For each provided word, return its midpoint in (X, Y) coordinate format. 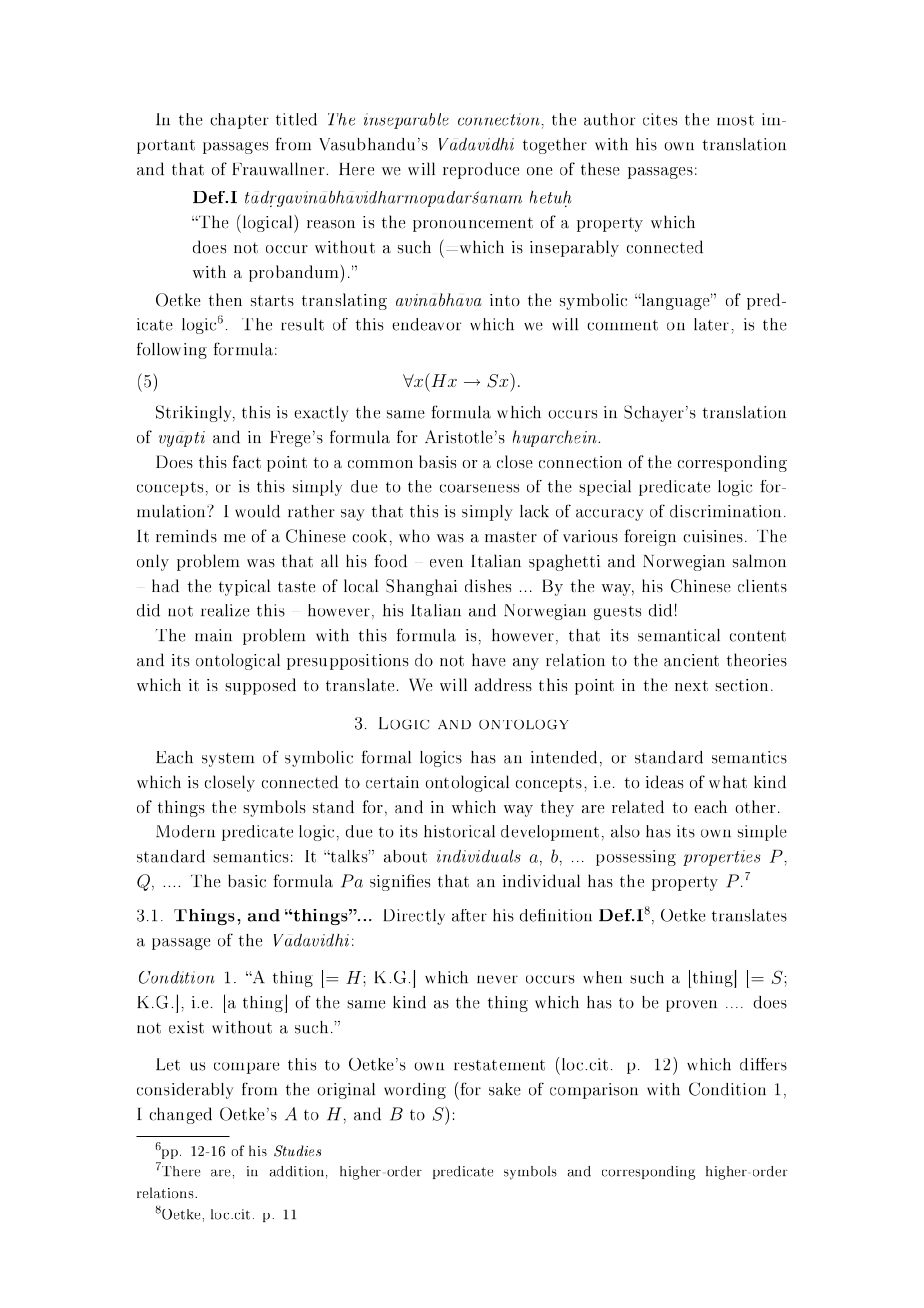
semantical (679, 635)
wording (415, 1091)
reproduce (481, 170)
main (213, 635)
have (489, 660)
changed (180, 1115)
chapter (239, 121)
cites (660, 119)
